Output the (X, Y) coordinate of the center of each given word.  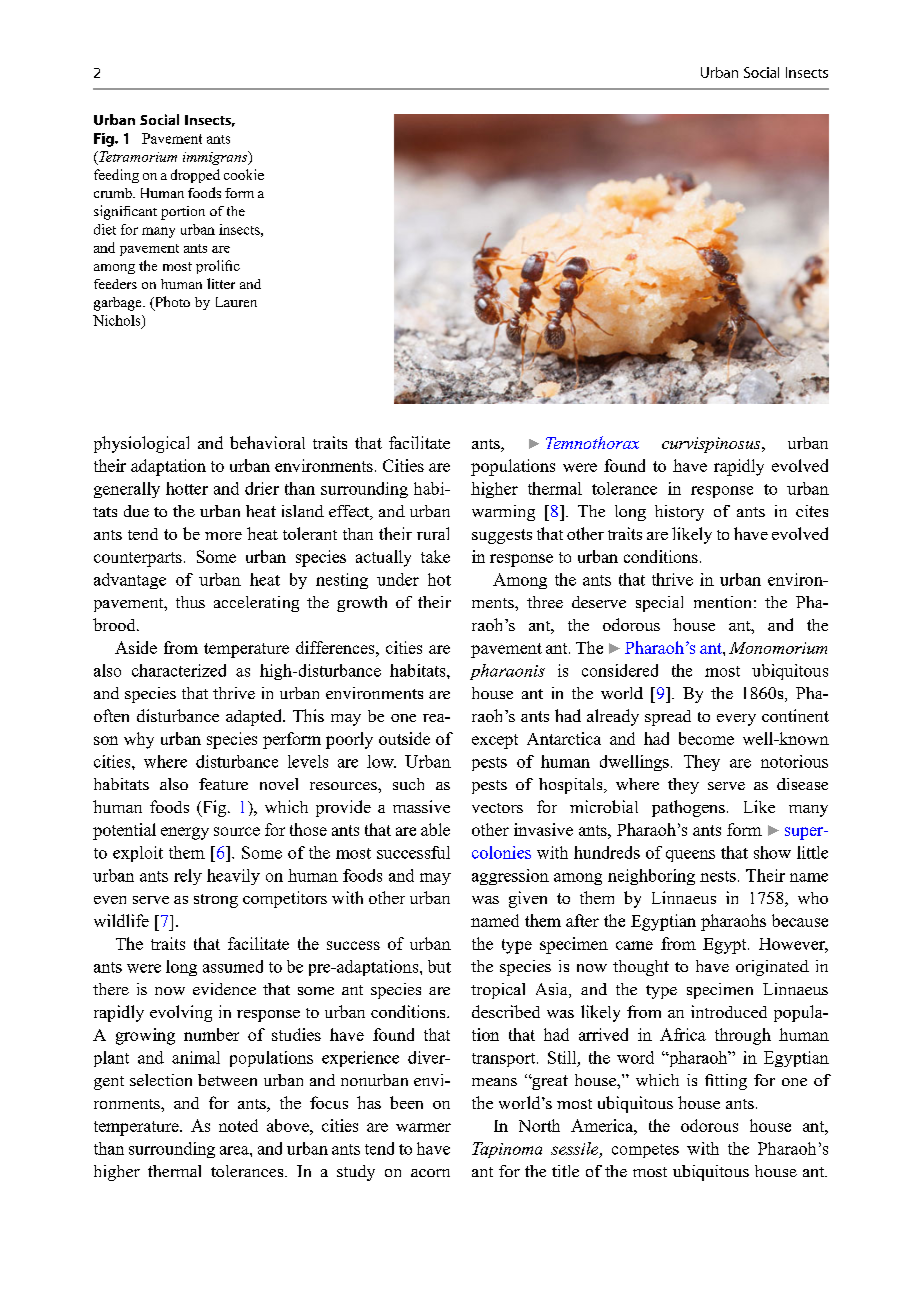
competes (645, 1151)
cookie (244, 174)
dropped (195, 176)
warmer (423, 1127)
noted (238, 1125)
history (679, 513)
